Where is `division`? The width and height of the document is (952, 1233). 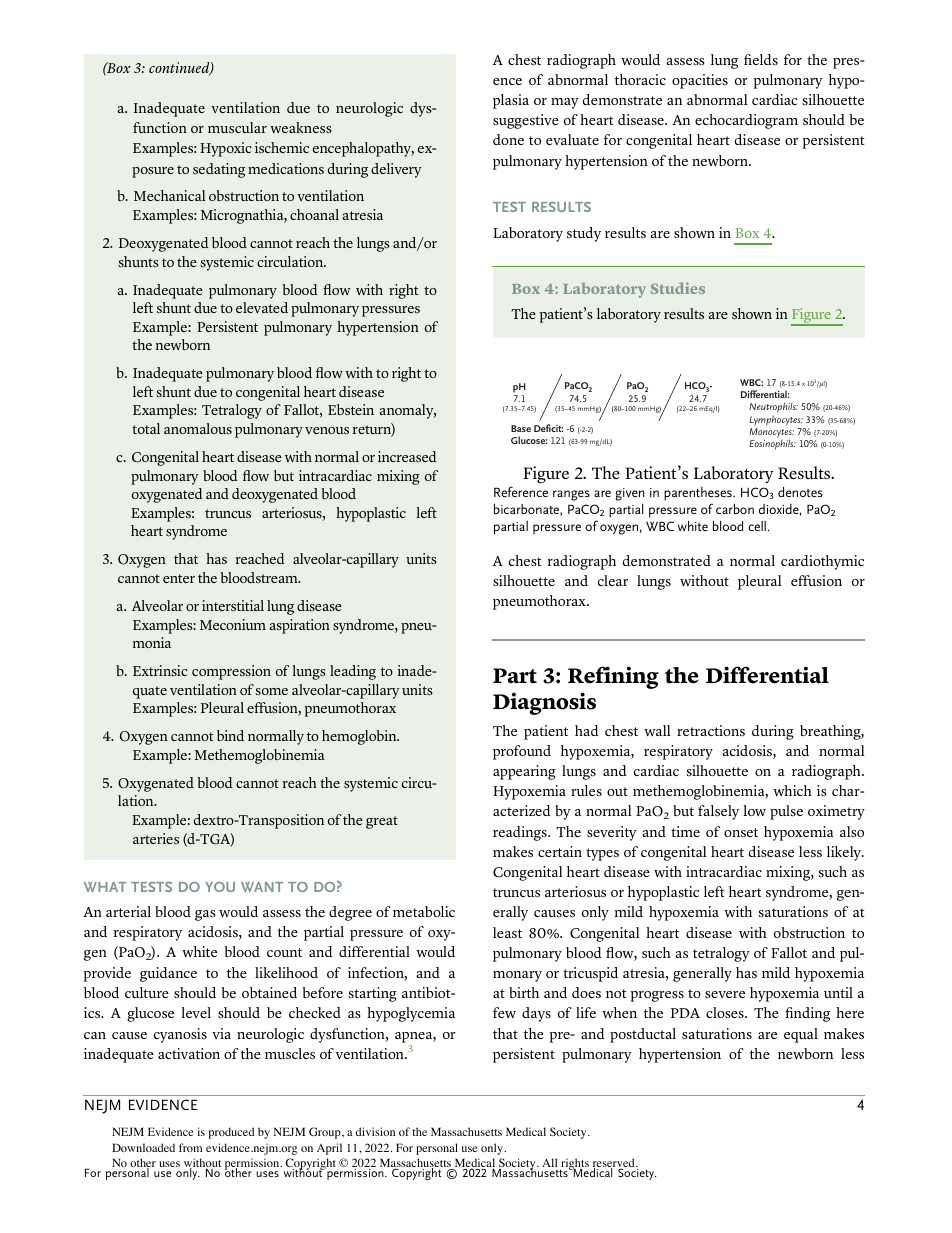
division is located at coordinates (375, 1131).
